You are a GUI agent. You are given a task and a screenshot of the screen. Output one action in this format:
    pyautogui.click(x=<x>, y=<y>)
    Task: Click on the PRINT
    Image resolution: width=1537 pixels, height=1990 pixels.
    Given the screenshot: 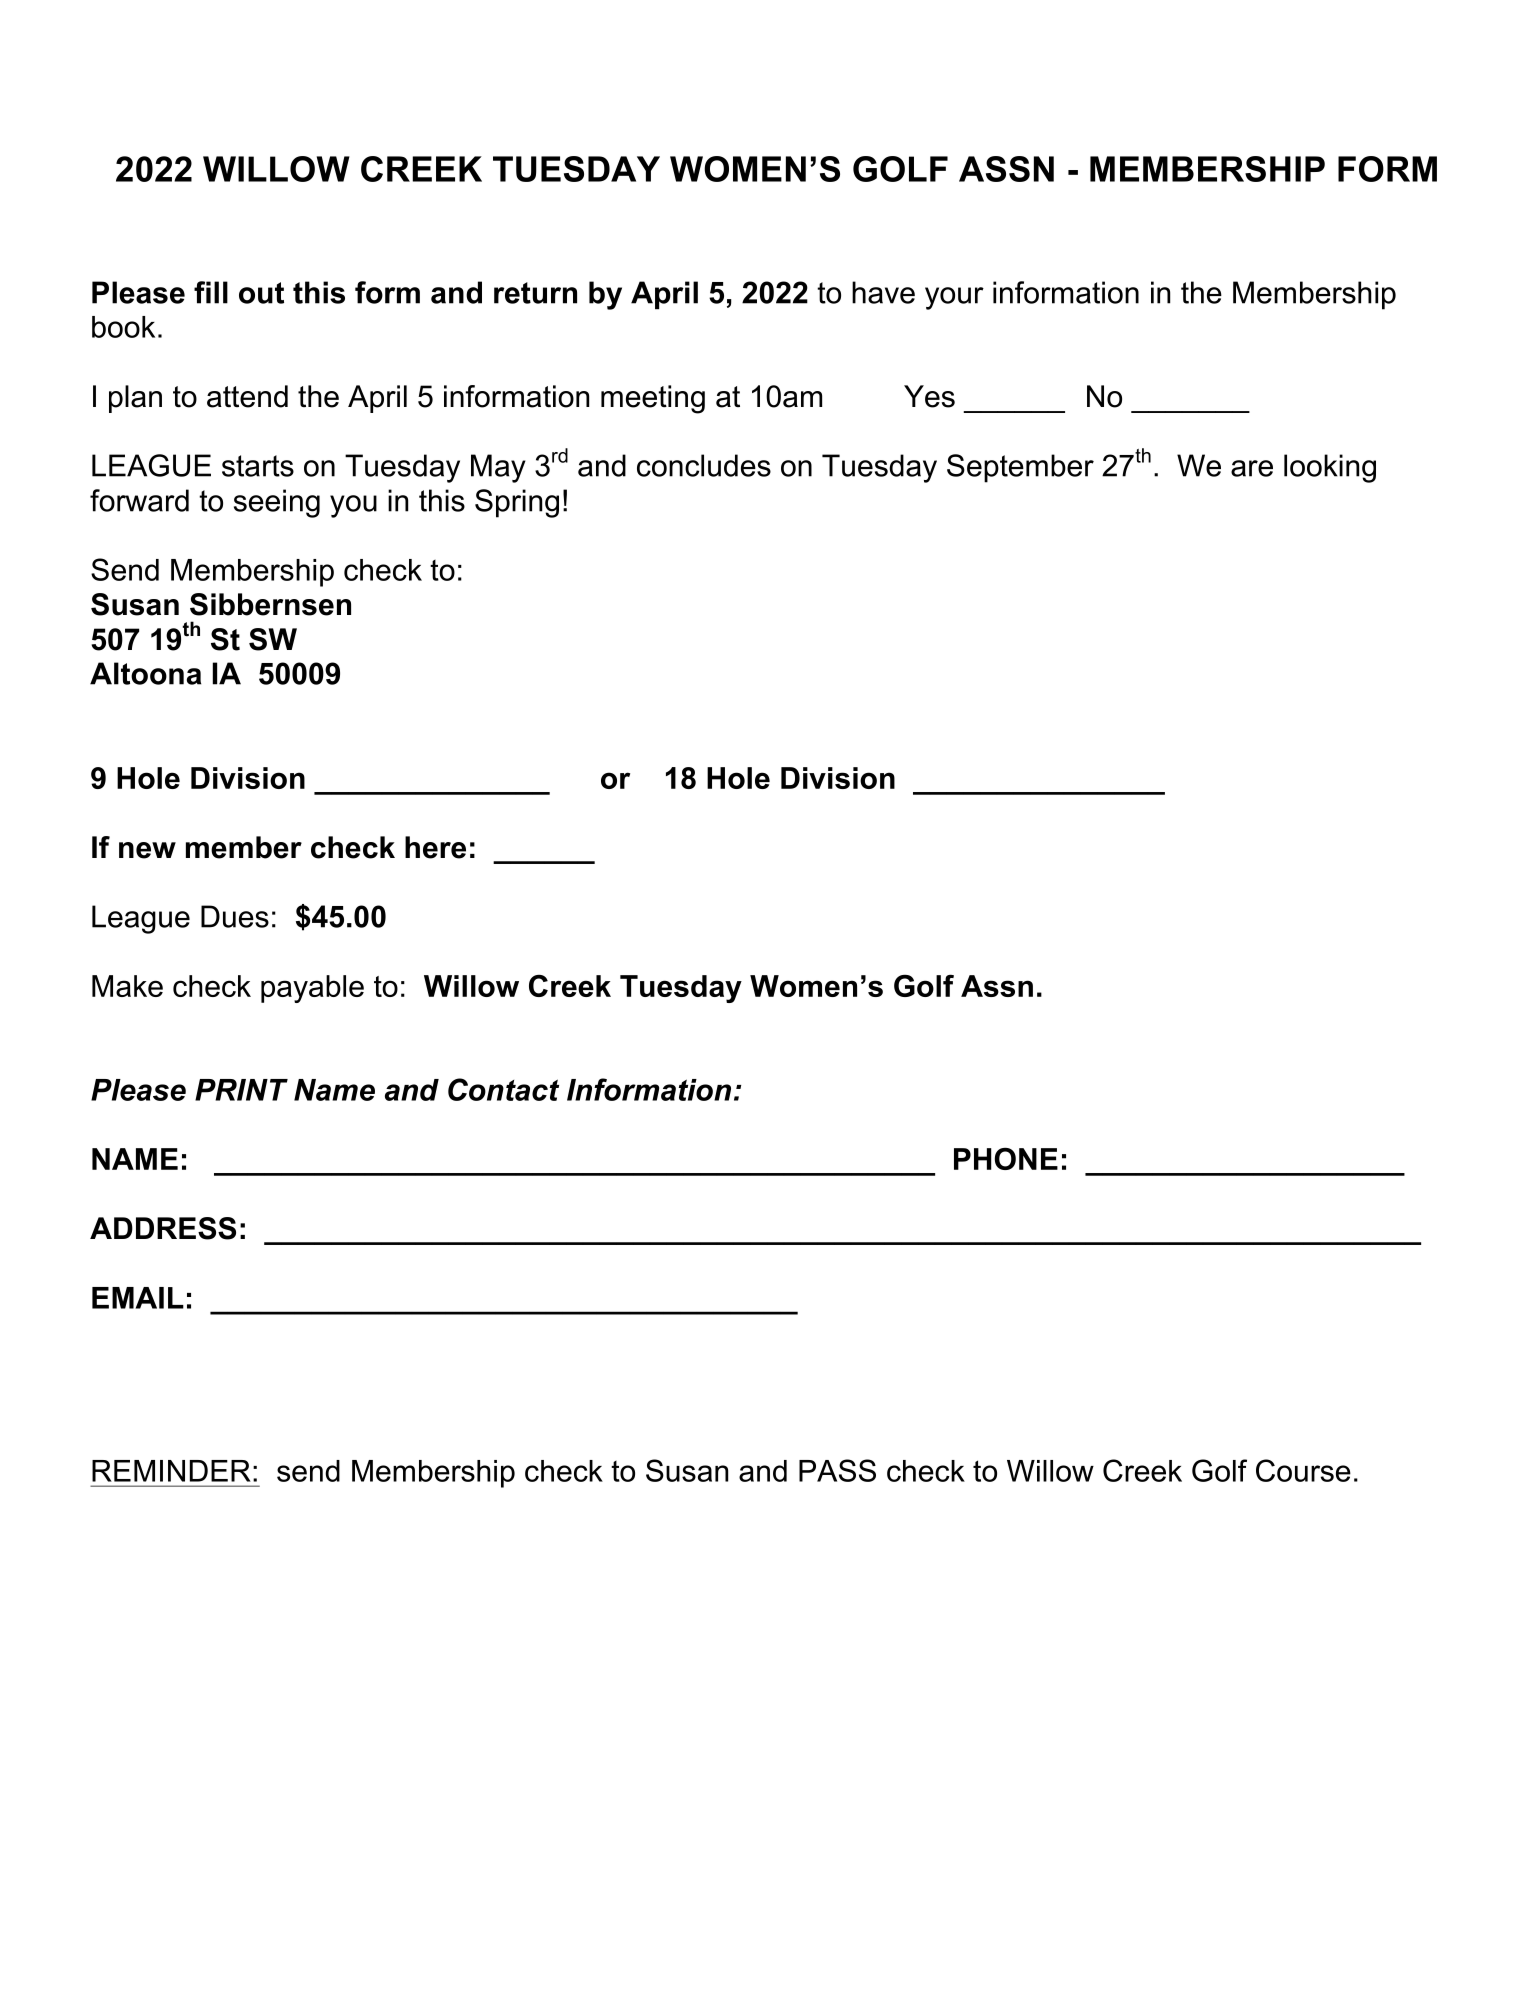 What is the action you would take?
    pyautogui.click(x=241, y=1090)
